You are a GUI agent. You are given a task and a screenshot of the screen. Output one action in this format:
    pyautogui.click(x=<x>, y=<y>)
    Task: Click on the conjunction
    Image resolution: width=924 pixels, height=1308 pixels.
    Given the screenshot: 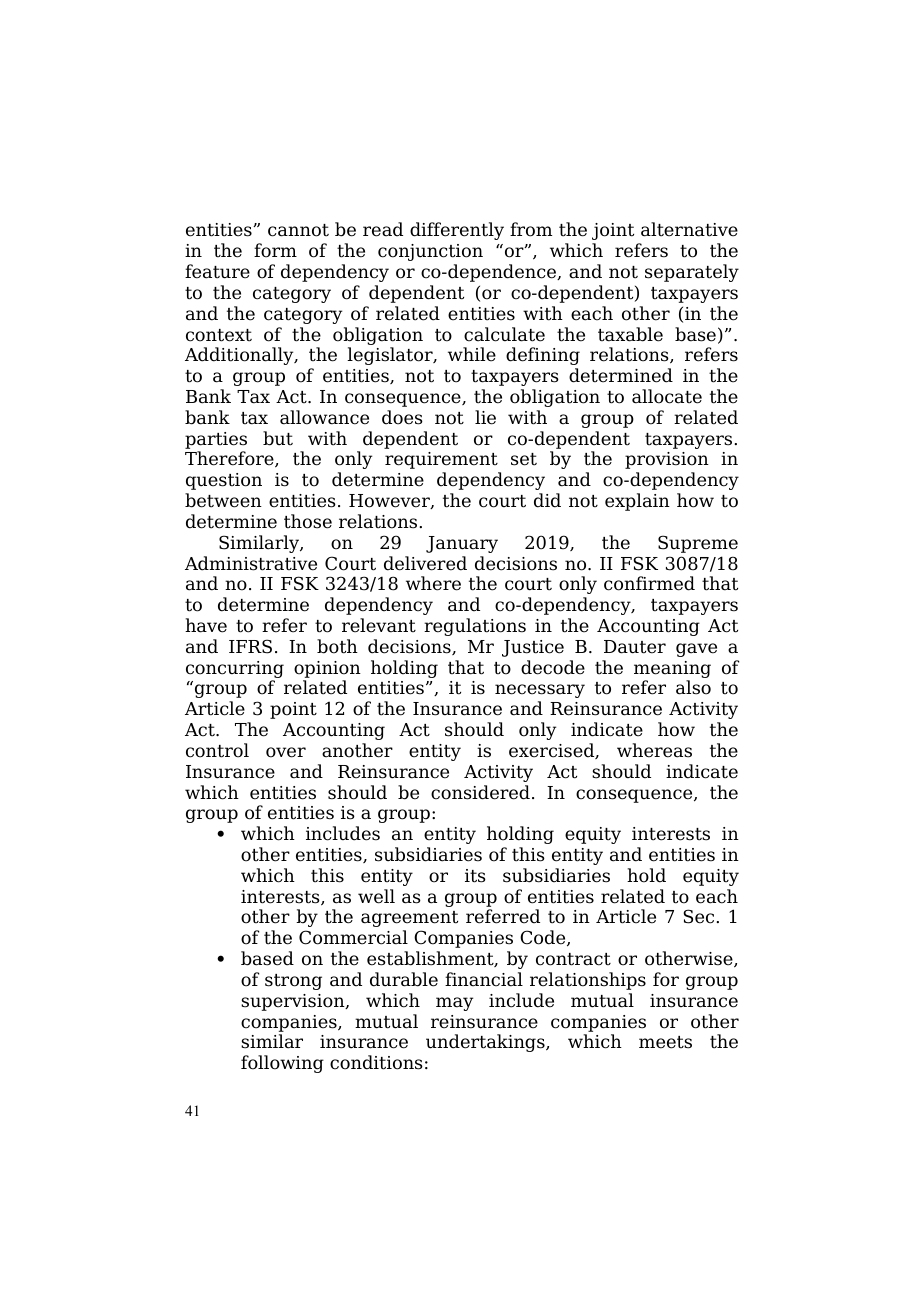 What is the action you would take?
    pyautogui.click(x=430, y=252)
